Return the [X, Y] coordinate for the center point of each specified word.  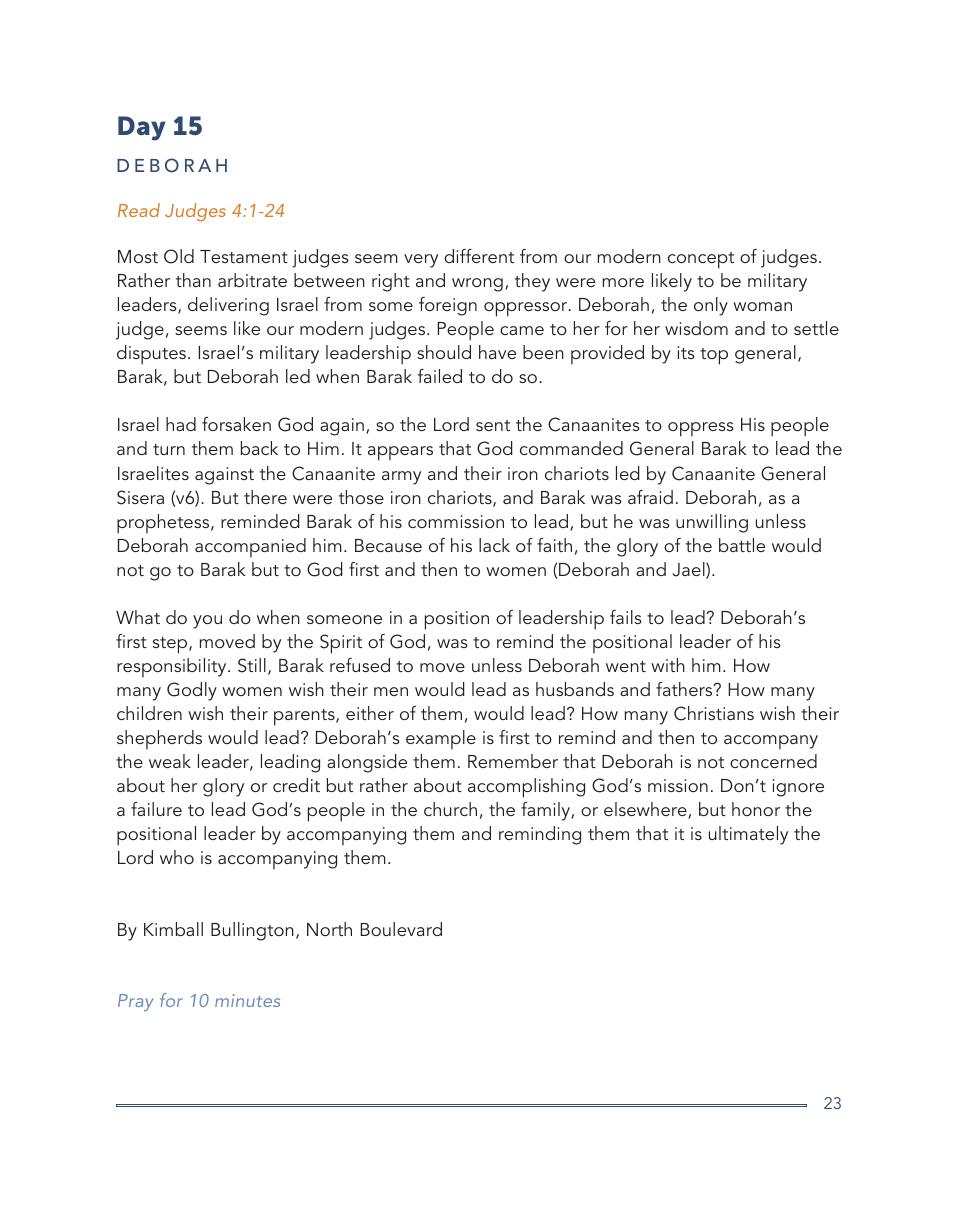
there [265, 497]
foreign [448, 306]
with [668, 665]
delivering [228, 306]
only [711, 306]
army [401, 478]
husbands [575, 689]
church [450, 809]
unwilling [712, 523]
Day [142, 128]
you [207, 622]
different [479, 256]
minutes [247, 1000]
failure [156, 809]
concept [701, 260]
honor [756, 809]
